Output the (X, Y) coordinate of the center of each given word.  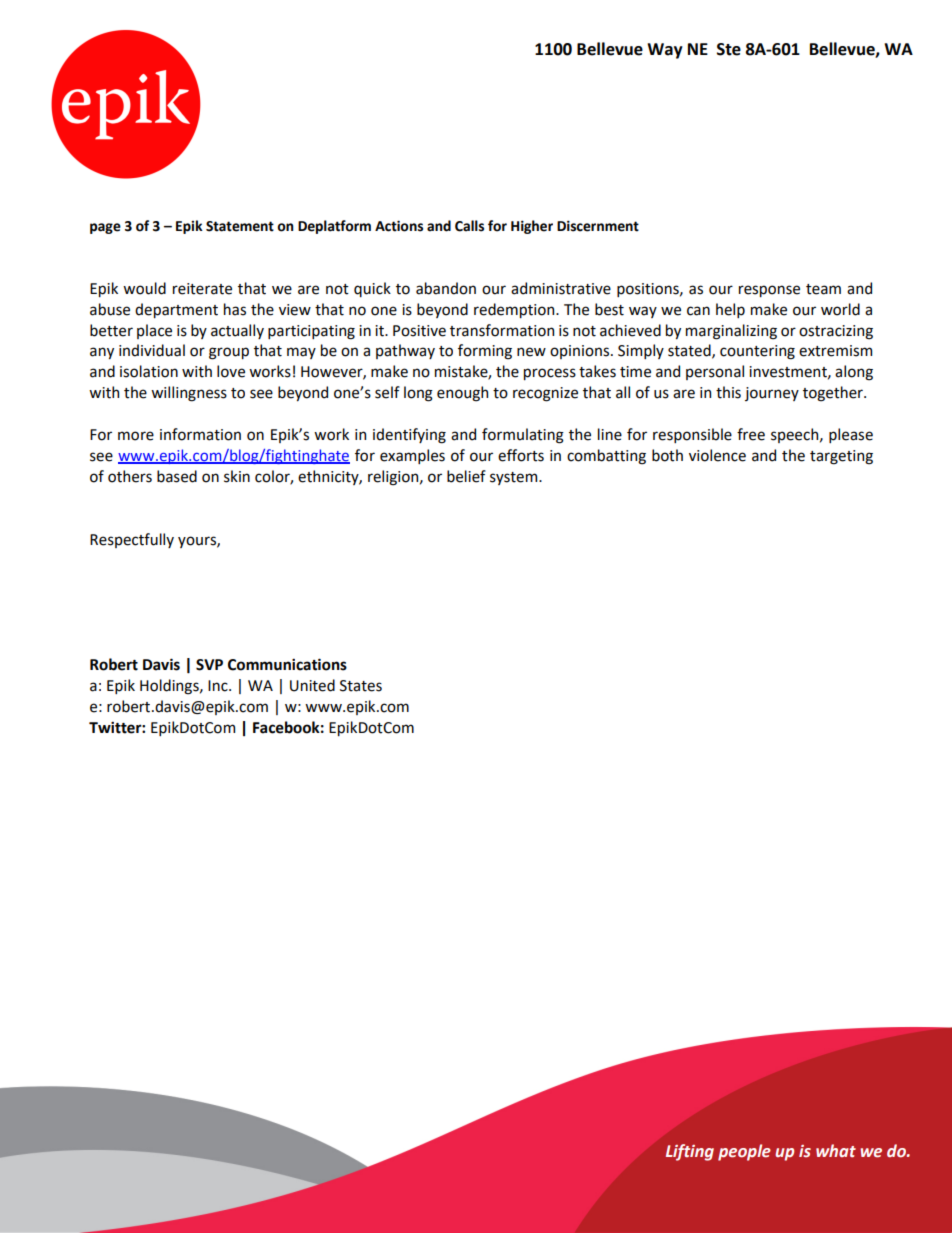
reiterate (202, 289)
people (744, 1152)
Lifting (690, 1152)
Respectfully (132, 540)
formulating (523, 436)
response (769, 291)
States (361, 686)
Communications (287, 664)
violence (717, 455)
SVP (209, 665)
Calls (469, 226)
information (200, 434)
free (751, 434)
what (836, 1151)
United (312, 685)
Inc (219, 686)
